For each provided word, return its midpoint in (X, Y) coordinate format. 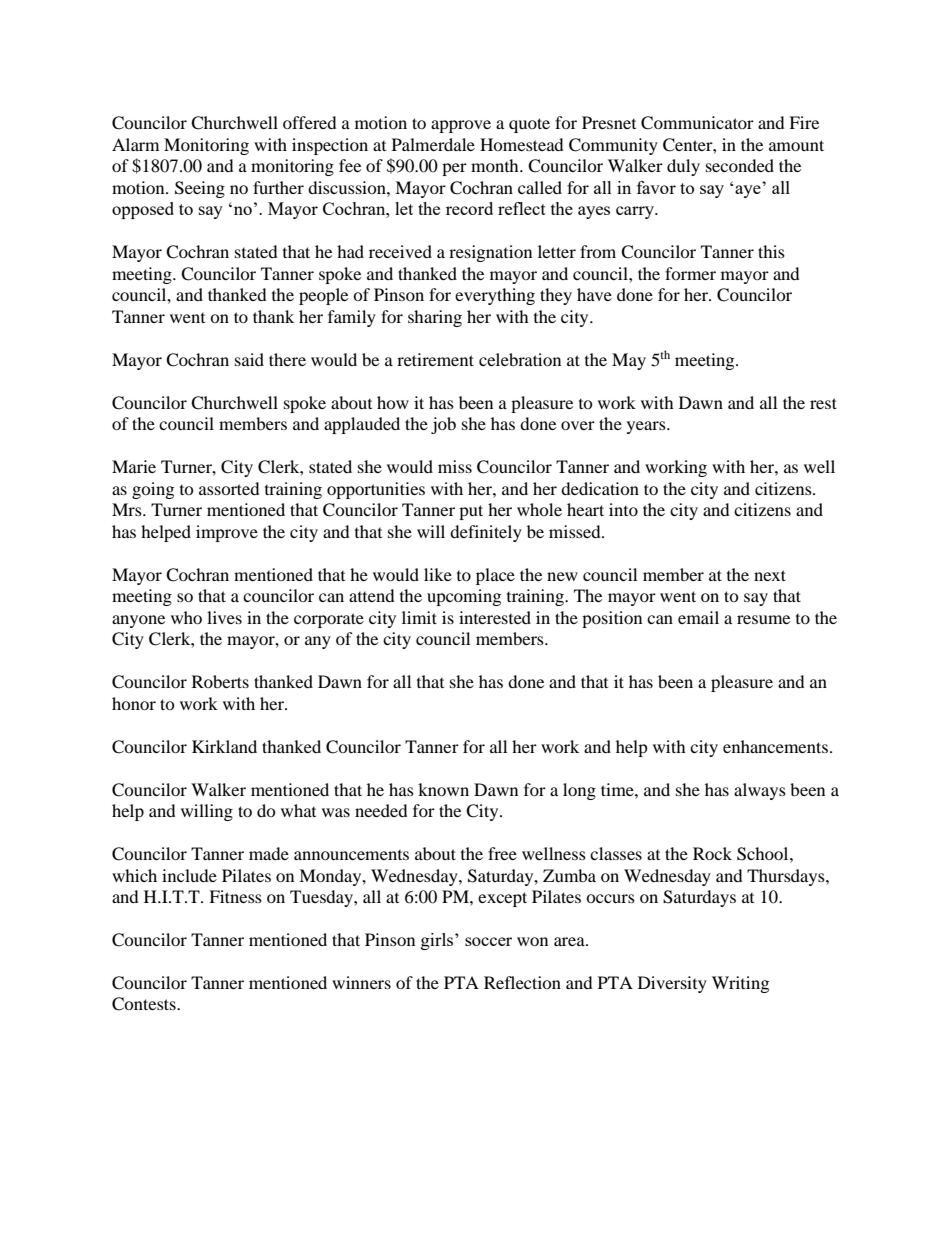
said (249, 359)
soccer (488, 941)
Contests (145, 1004)
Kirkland (224, 746)
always (760, 791)
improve (227, 533)
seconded (740, 165)
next (770, 575)
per (454, 169)
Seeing (200, 189)
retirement (435, 359)
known (443, 789)
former (690, 273)
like (438, 574)
